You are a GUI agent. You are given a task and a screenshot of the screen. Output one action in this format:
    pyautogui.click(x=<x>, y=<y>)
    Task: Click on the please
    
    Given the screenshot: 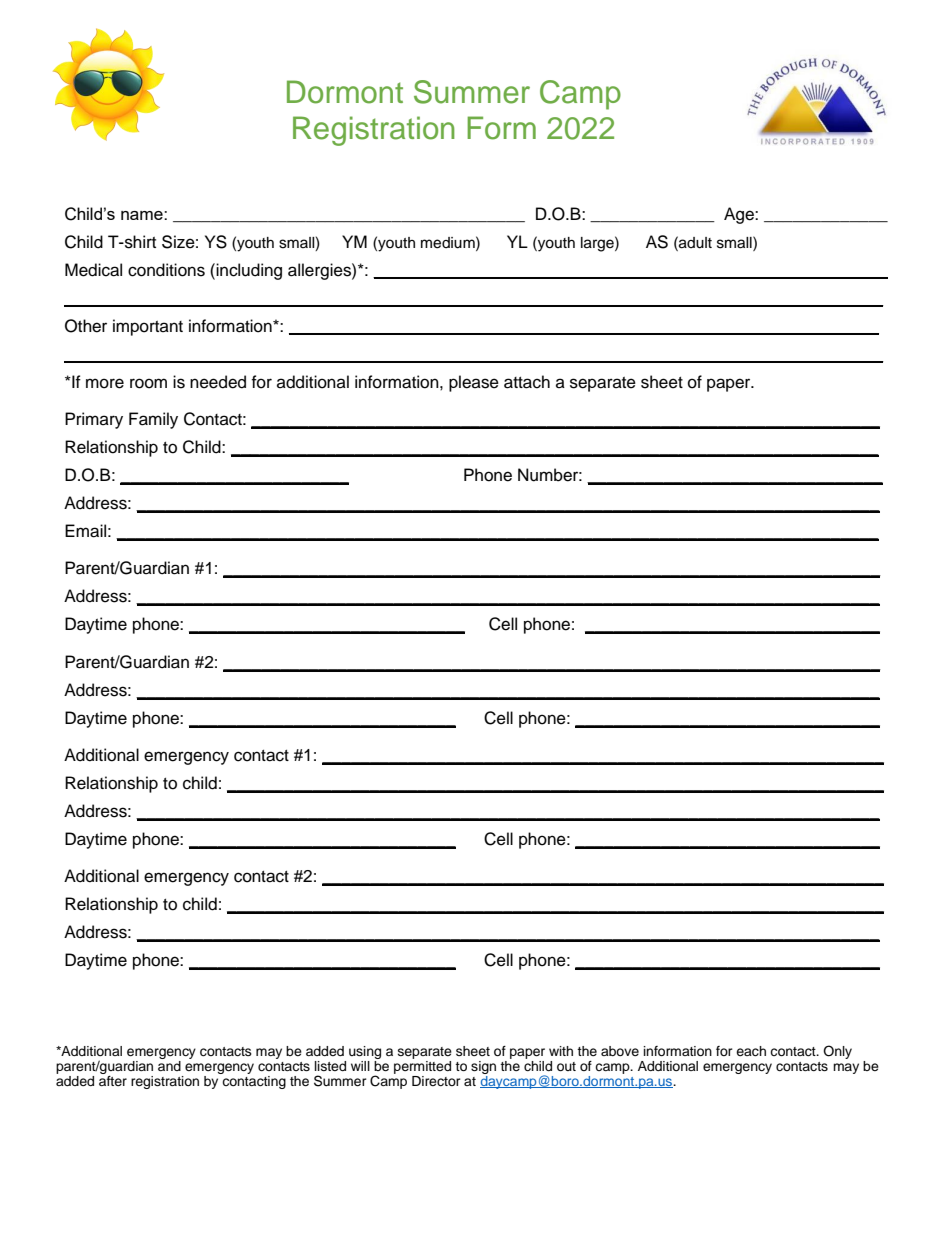 What is the action you would take?
    pyautogui.click(x=474, y=383)
